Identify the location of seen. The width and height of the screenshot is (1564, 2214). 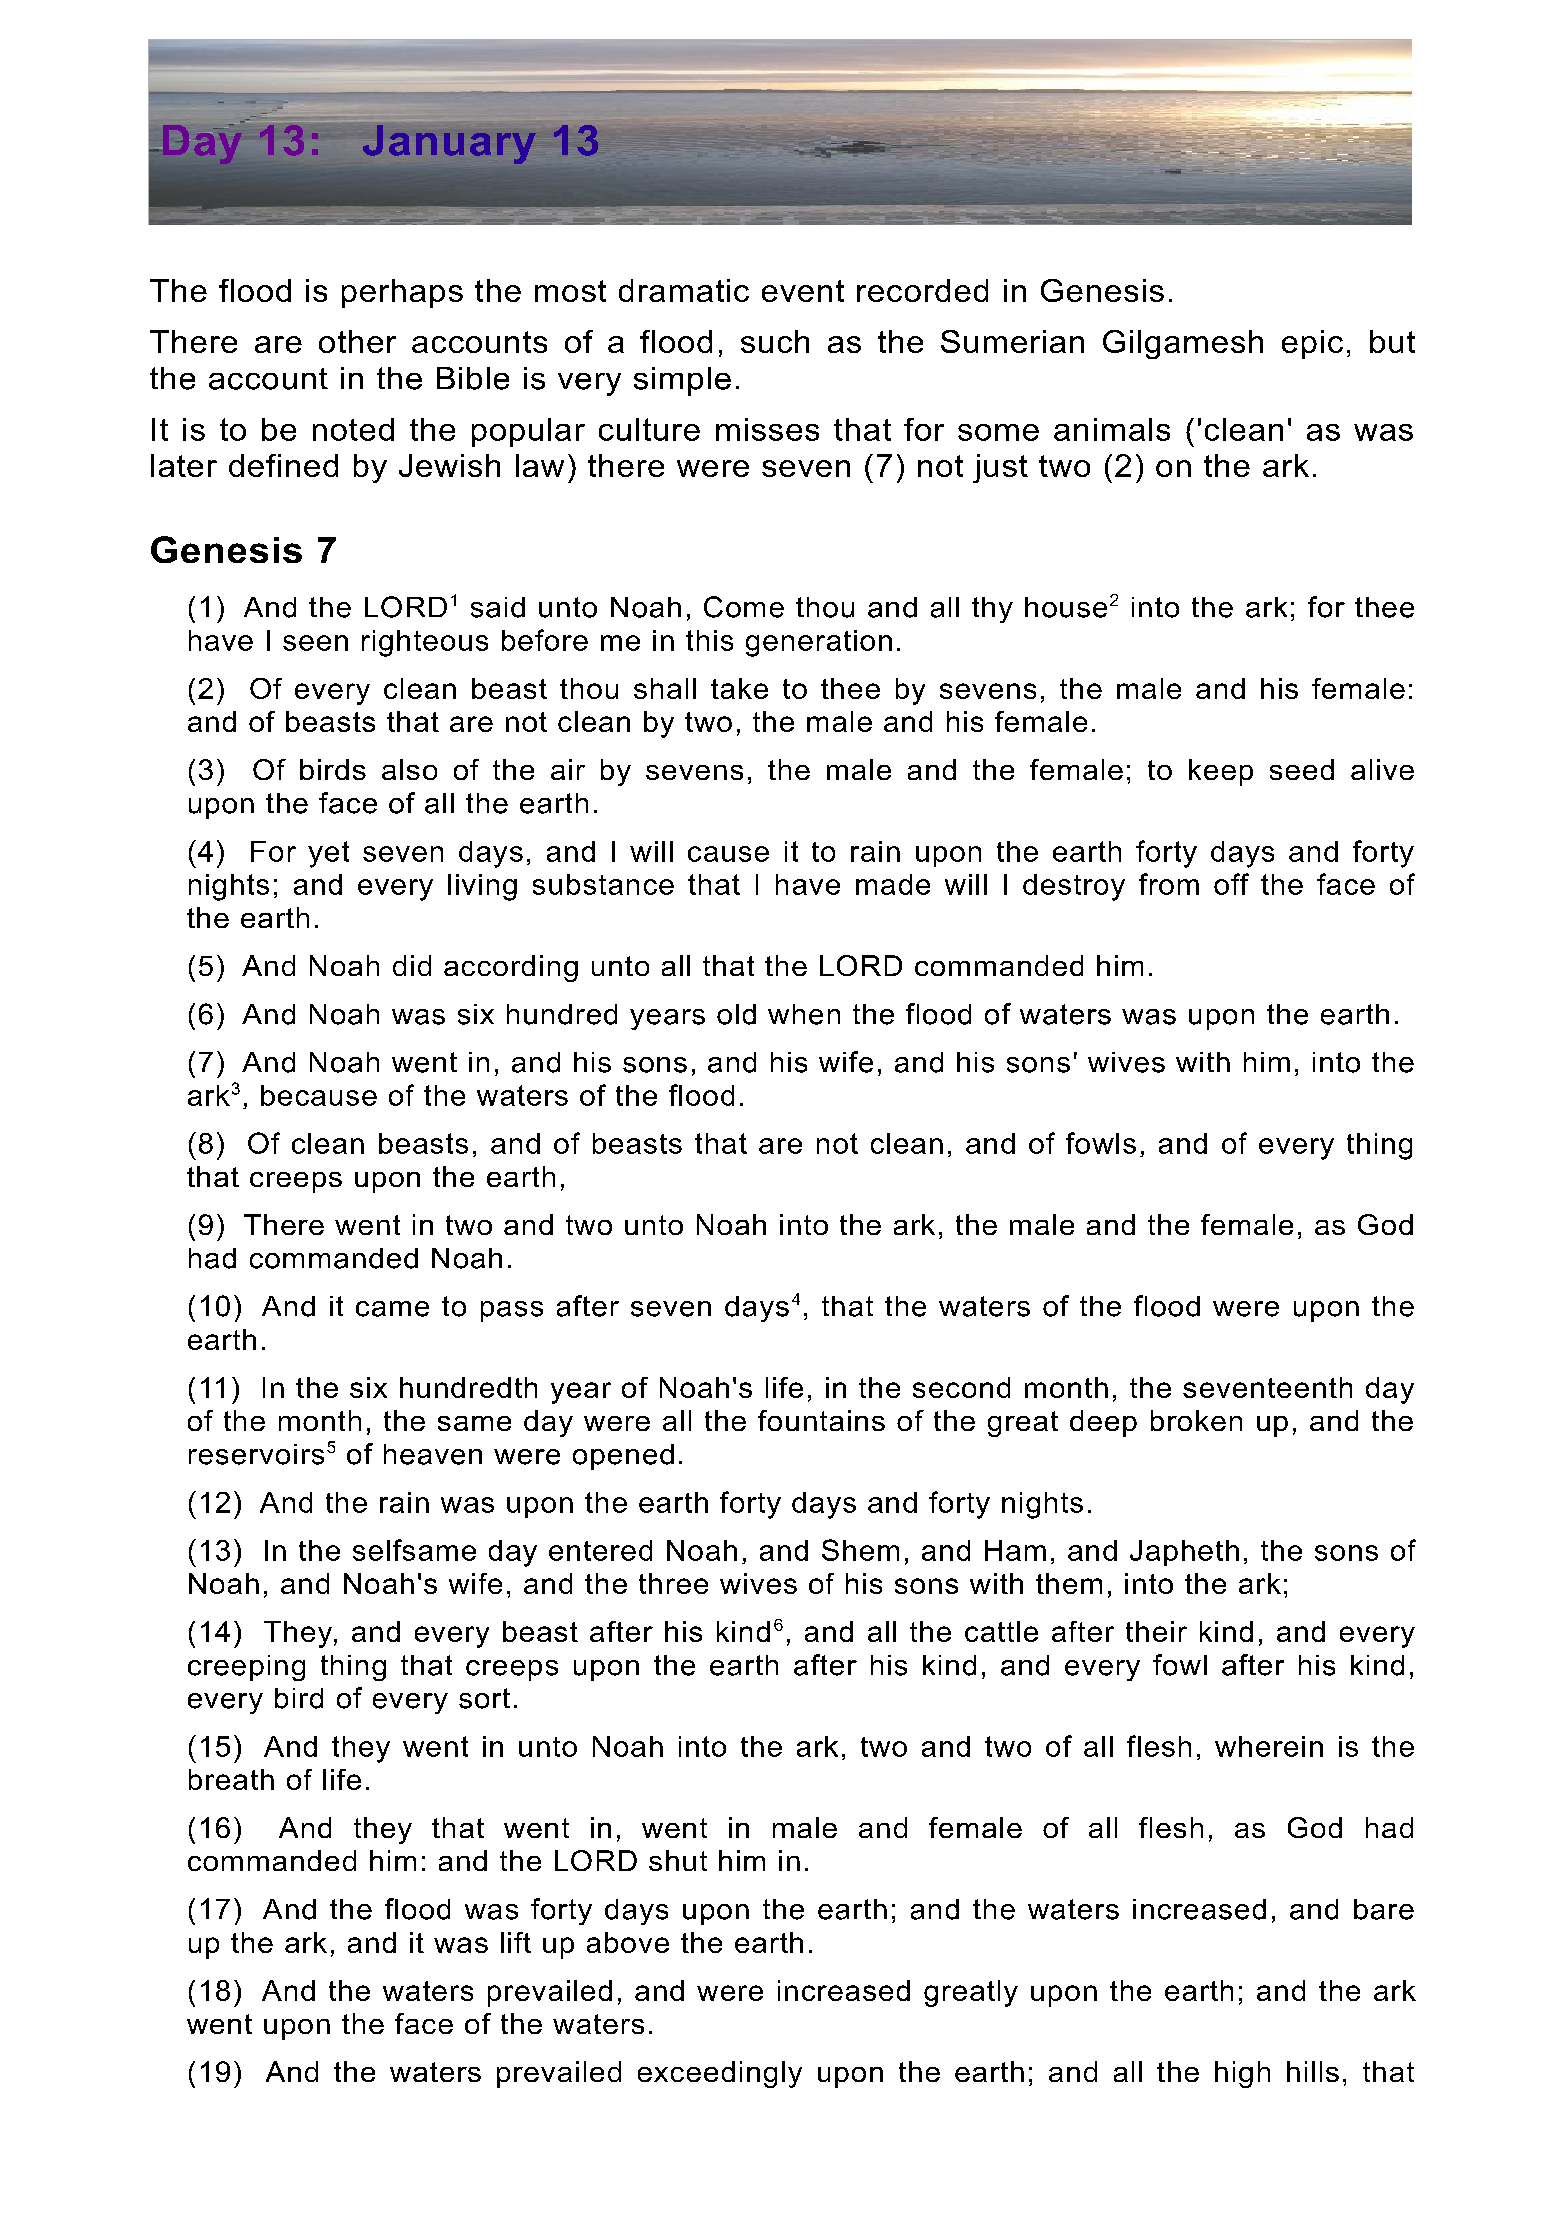
(315, 643).
